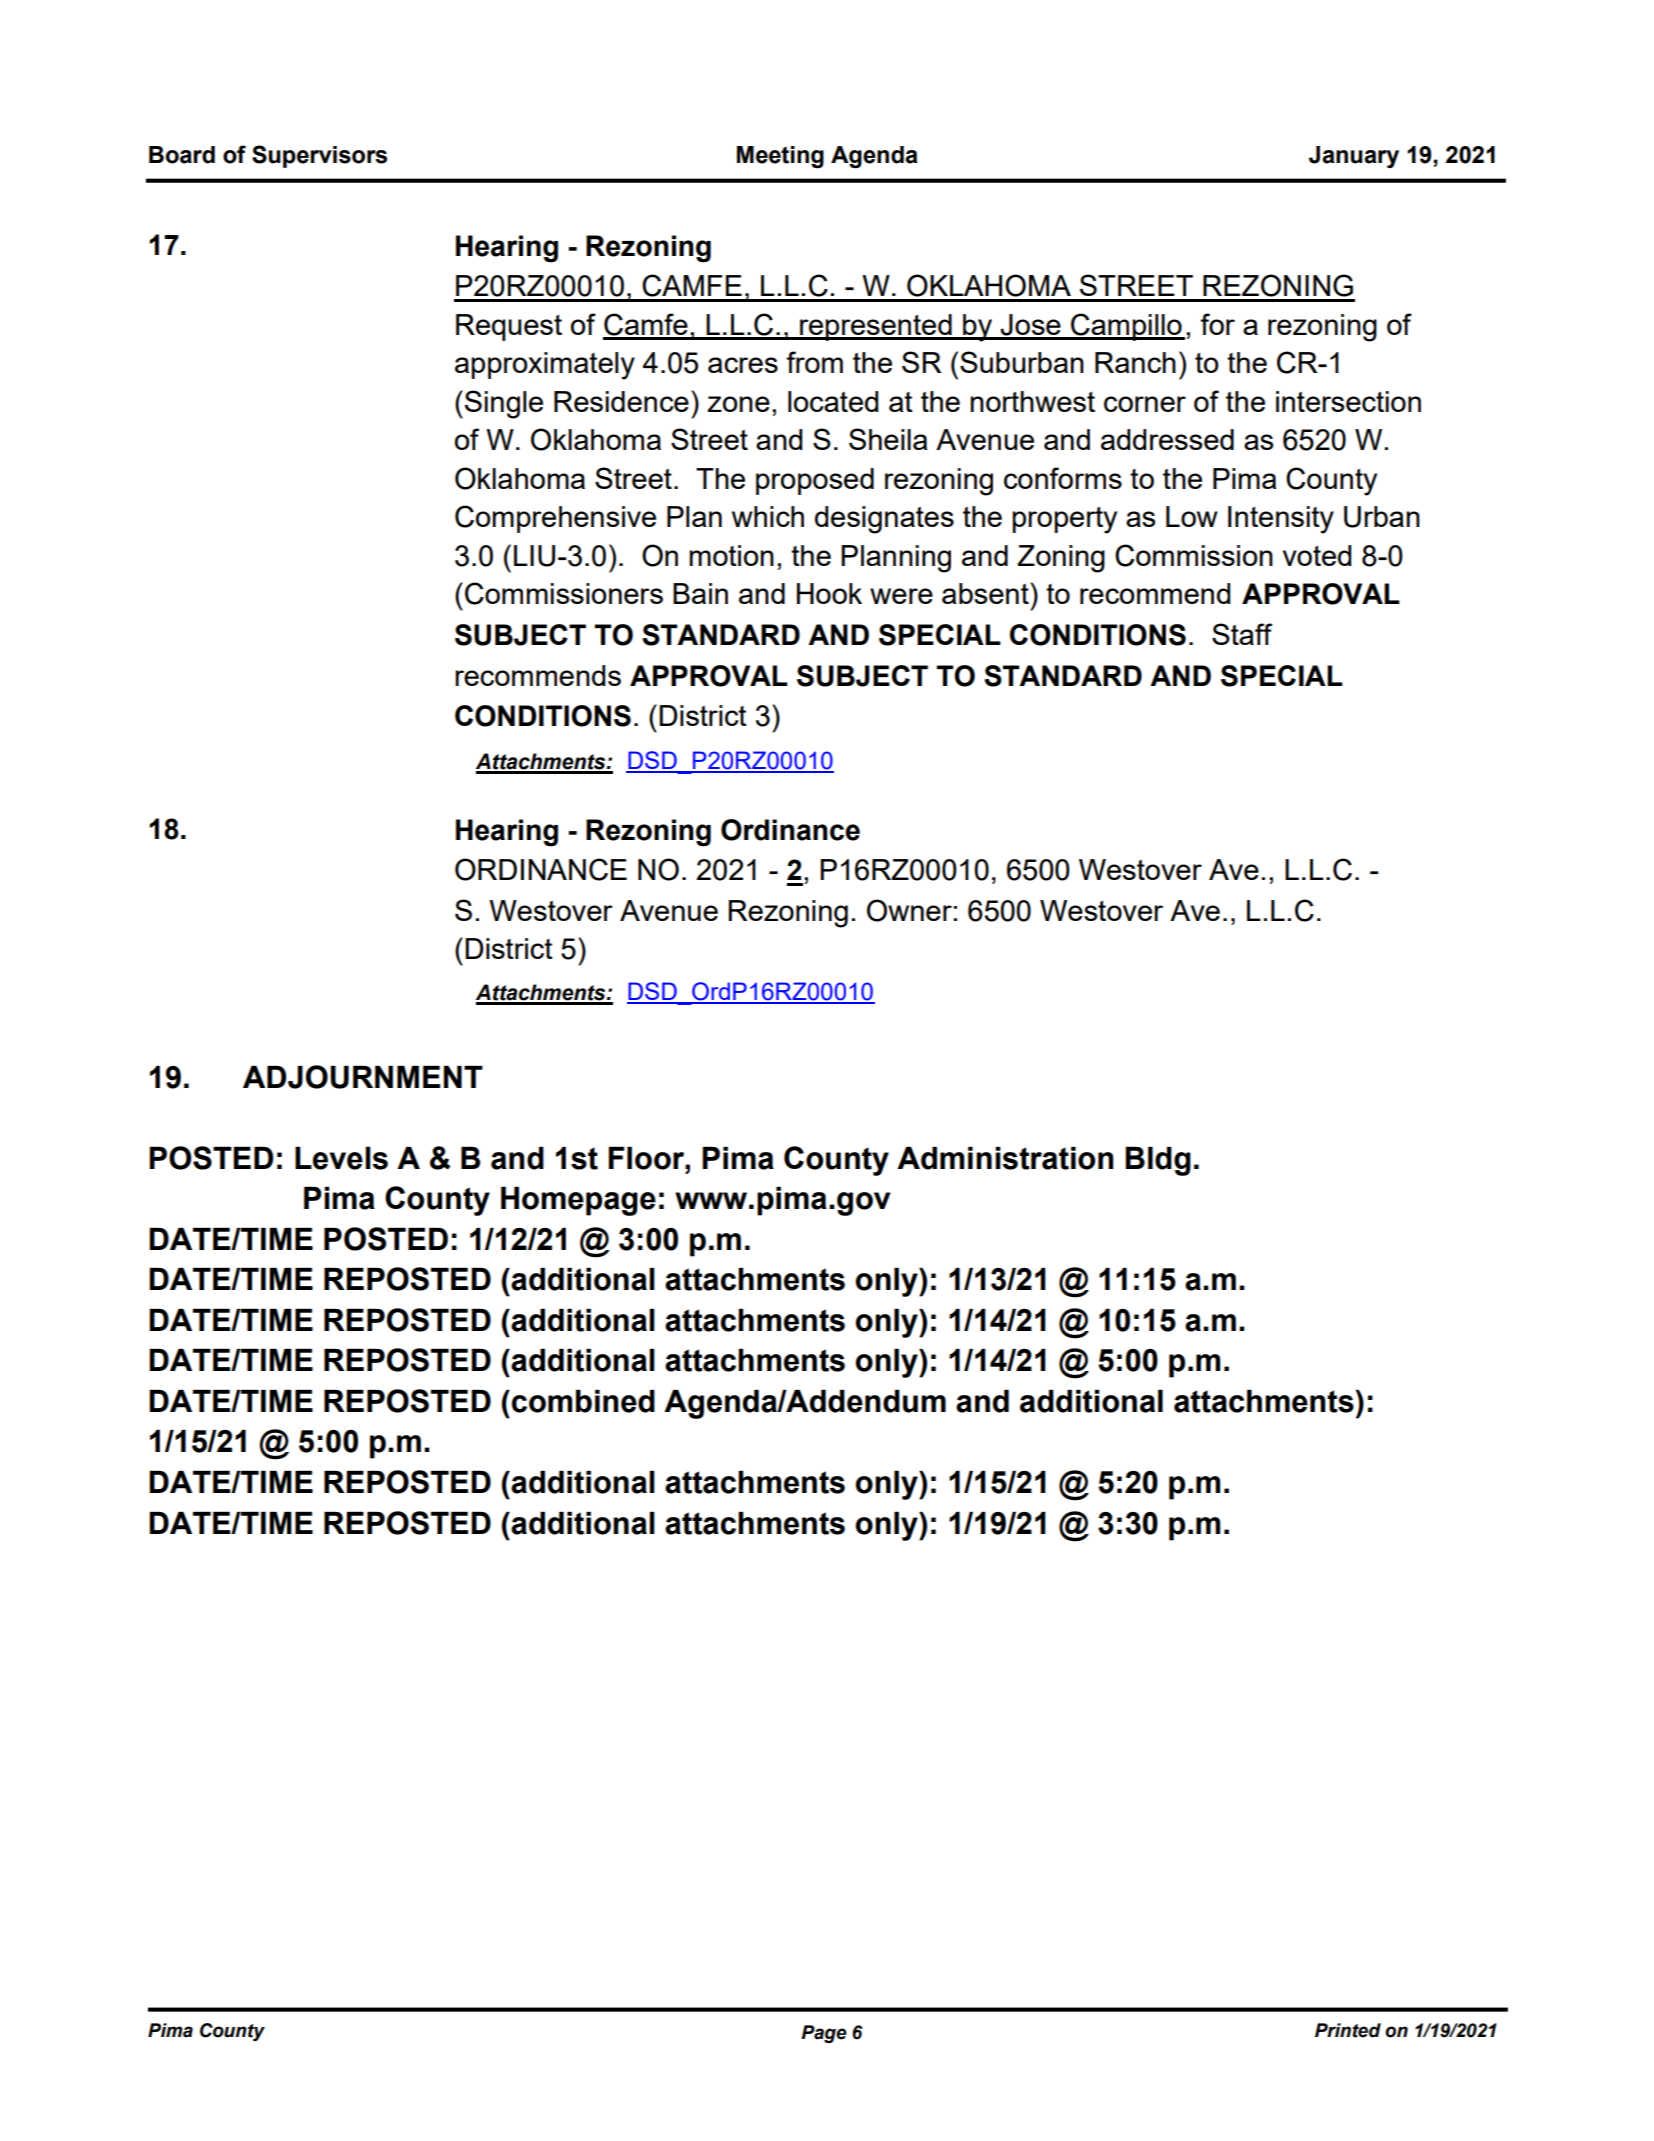  Describe the element at coordinates (909, 910) in the document. I see `Owner` at that location.
